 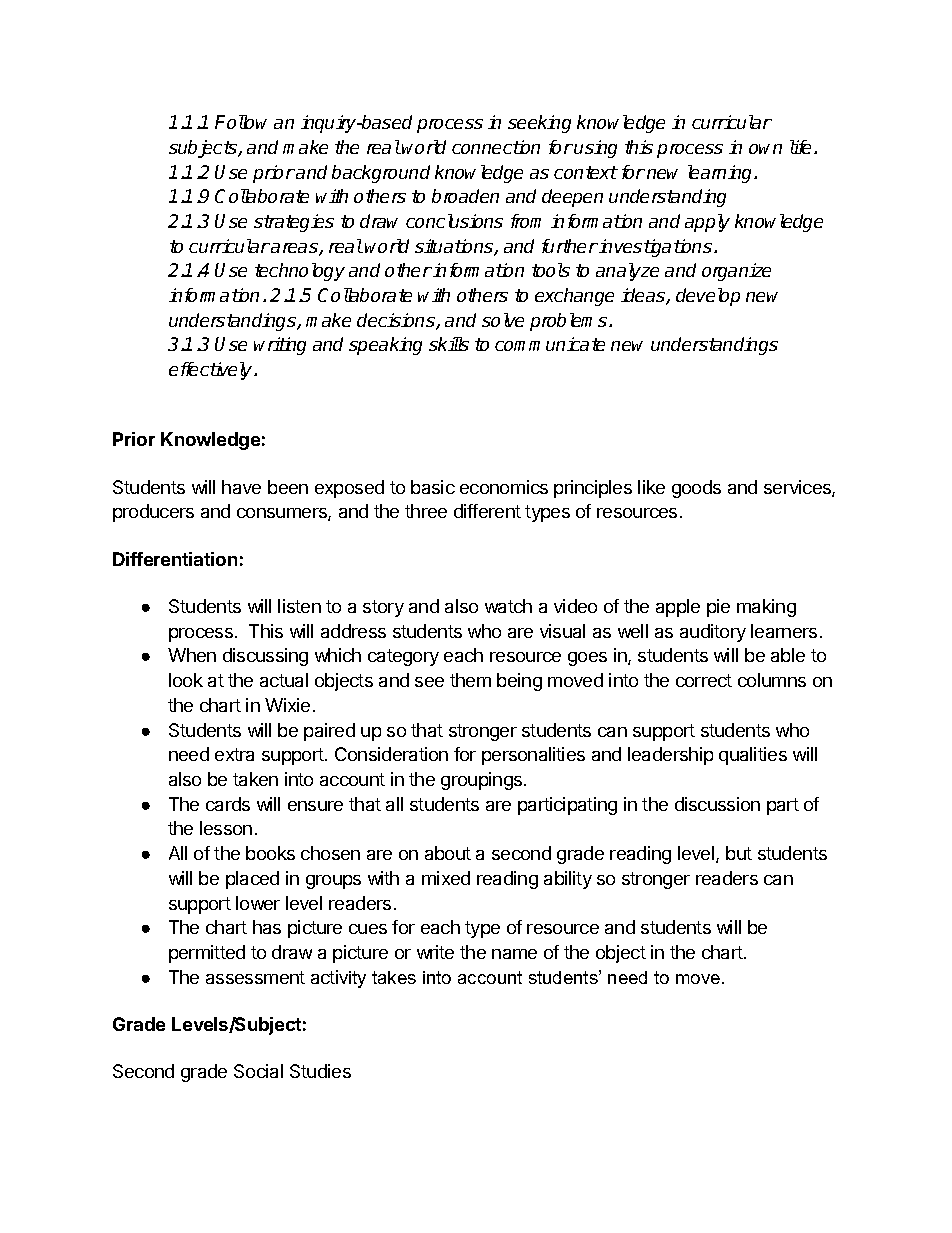 What do you see at coordinates (721, 174) in the screenshot?
I see `learning` at bounding box center [721, 174].
